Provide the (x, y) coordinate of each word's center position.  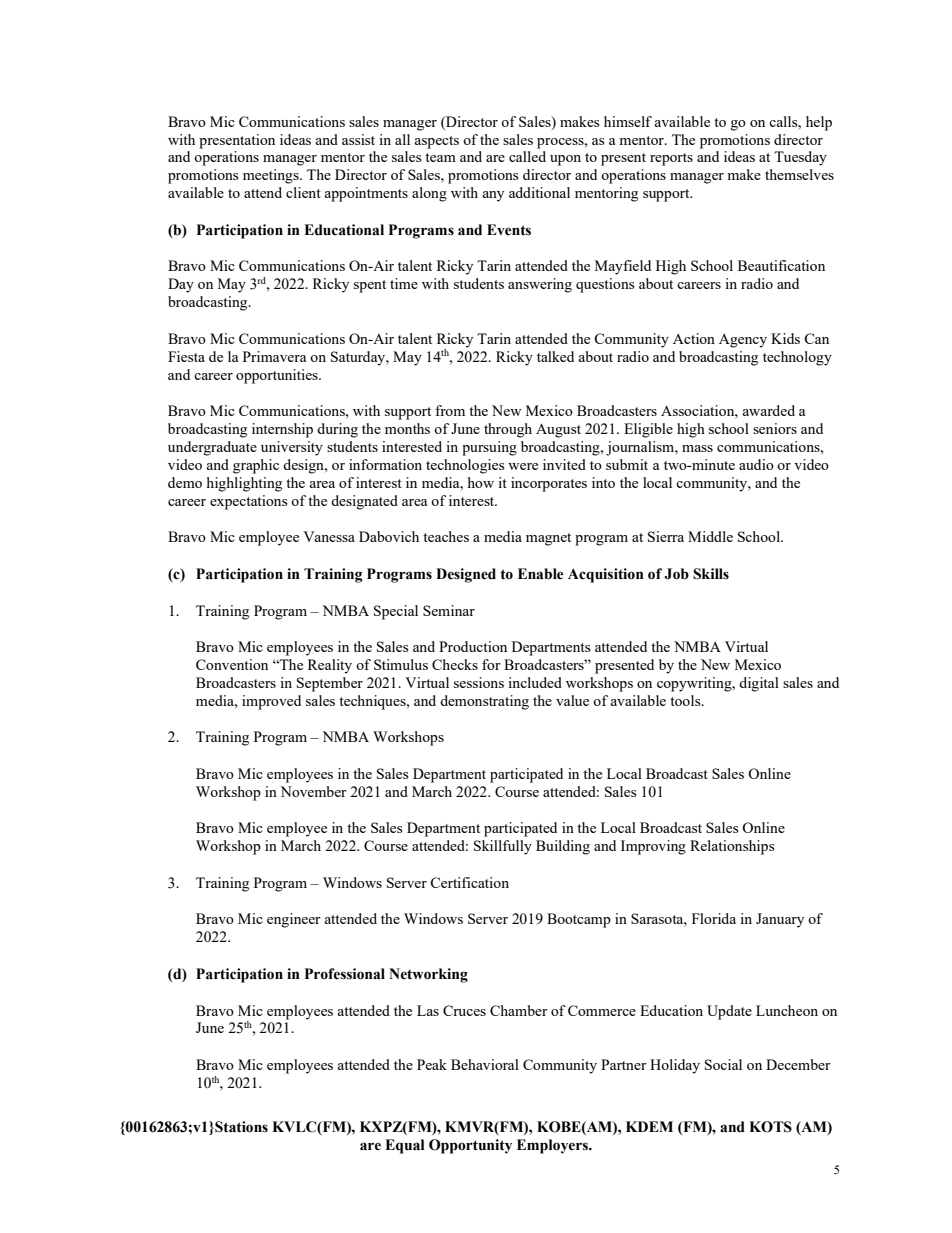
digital (759, 684)
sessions (479, 682)
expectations (248, 502)
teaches (446, 536)
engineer (294, 920)
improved (271, 702)
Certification (469, 882)
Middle (710, 536)
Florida (714, 918)
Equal (405, 1146)
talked (555, 356)
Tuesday (800, 158)
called (527, 156)
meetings (272, 176)
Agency (743, 341)
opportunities (278, 376)
